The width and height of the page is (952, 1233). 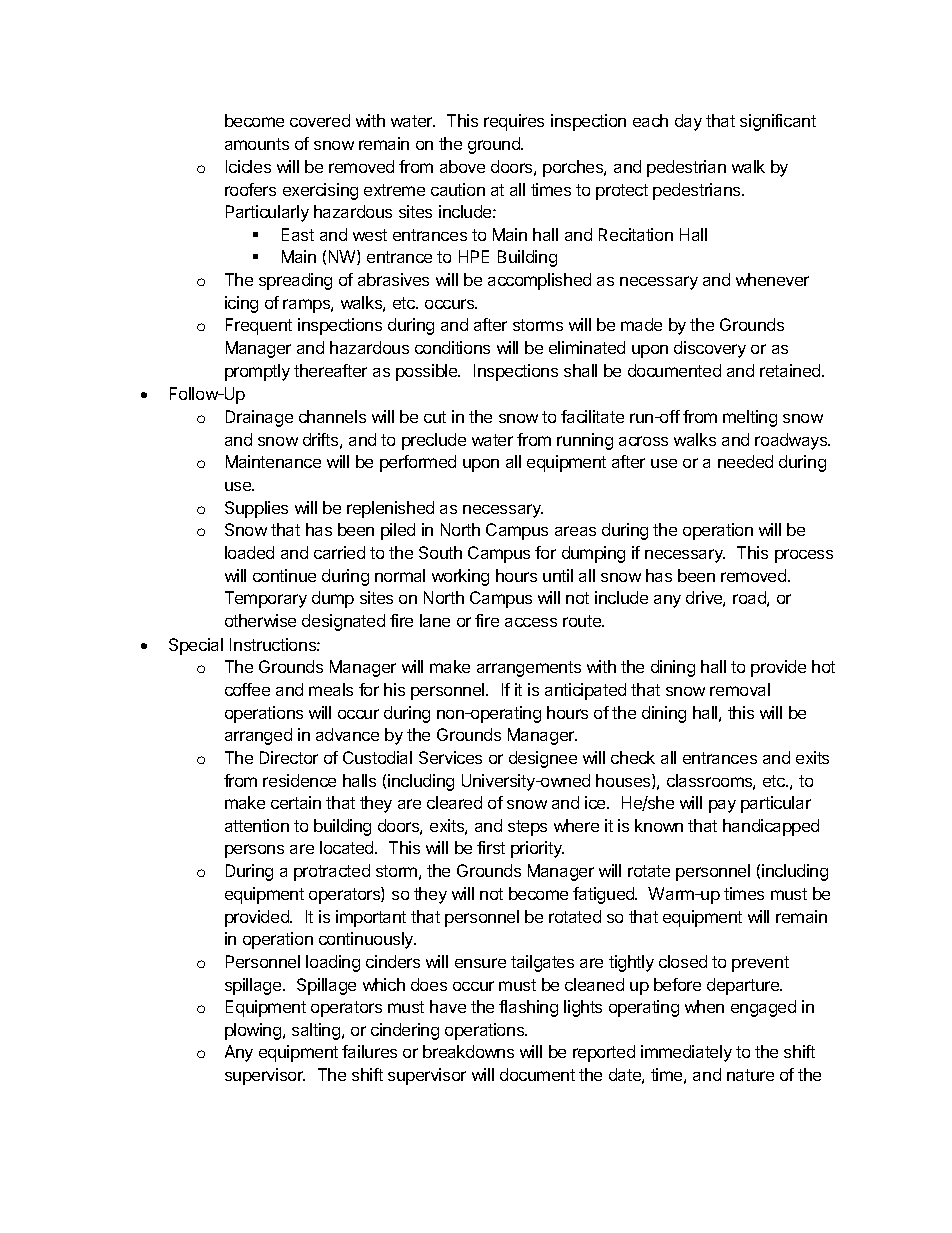 I want to click on amounts, so click(x=257, y=144).
